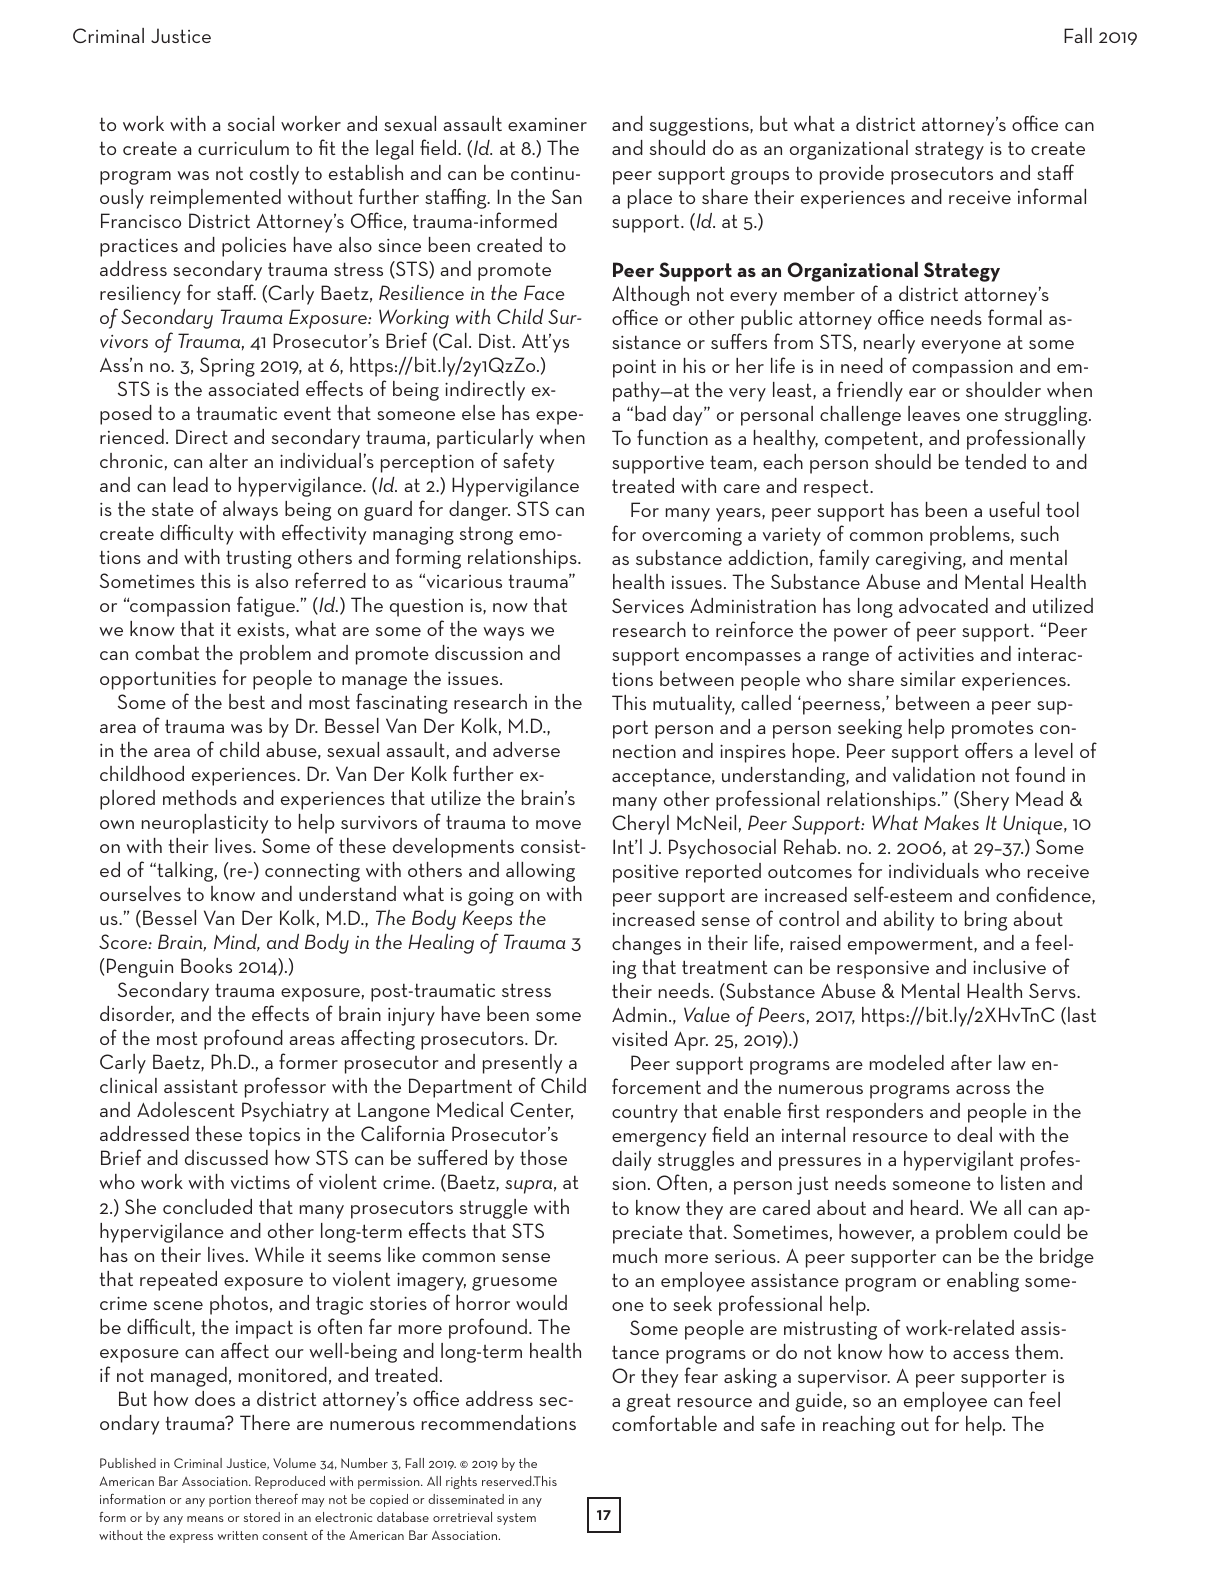 Image resolution: width=1208 pixels, height=1569 pixels. I want to click on curriculum, so click(243, 147).
